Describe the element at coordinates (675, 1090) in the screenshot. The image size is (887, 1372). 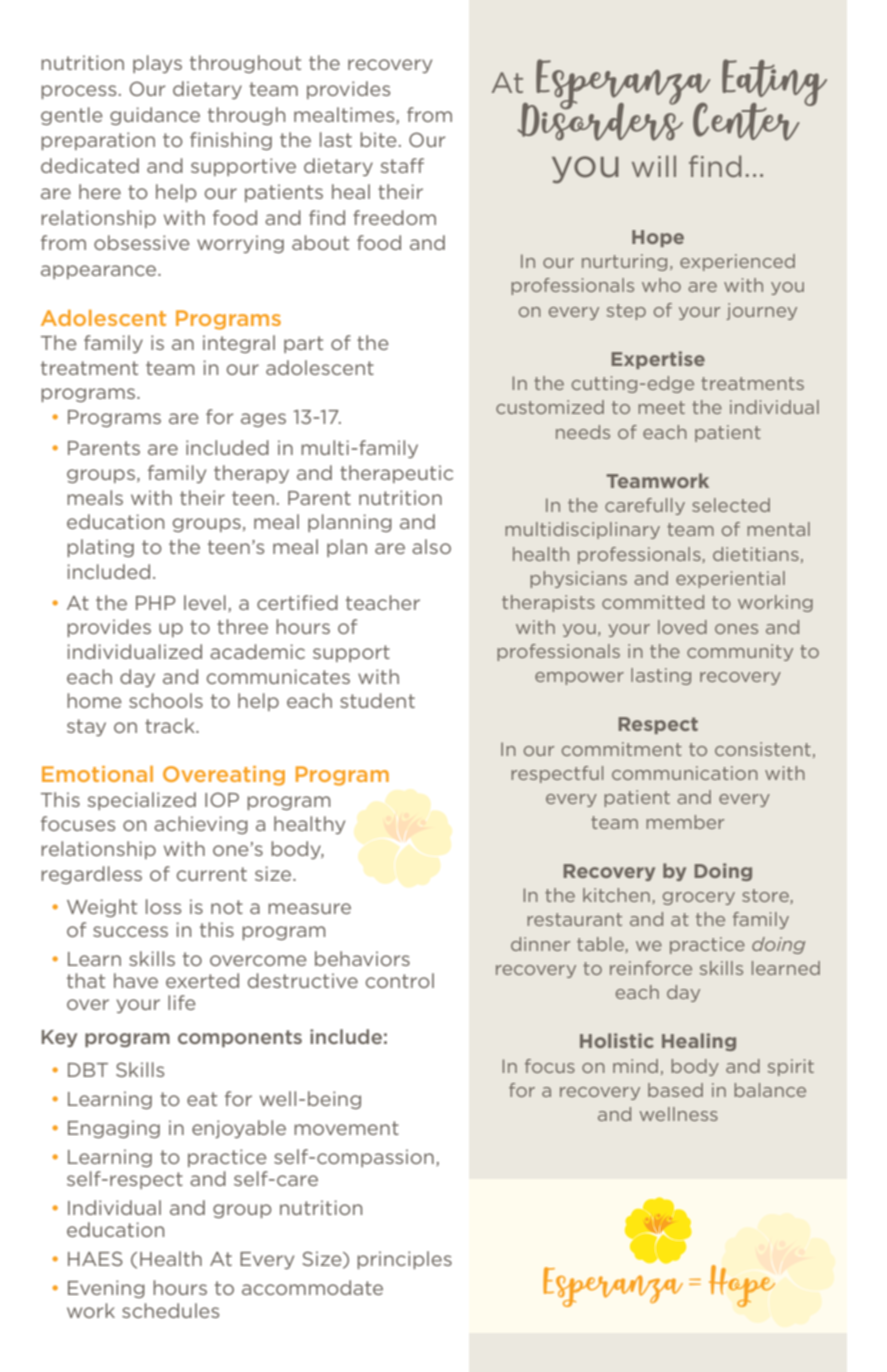
I see `based` at that location.
